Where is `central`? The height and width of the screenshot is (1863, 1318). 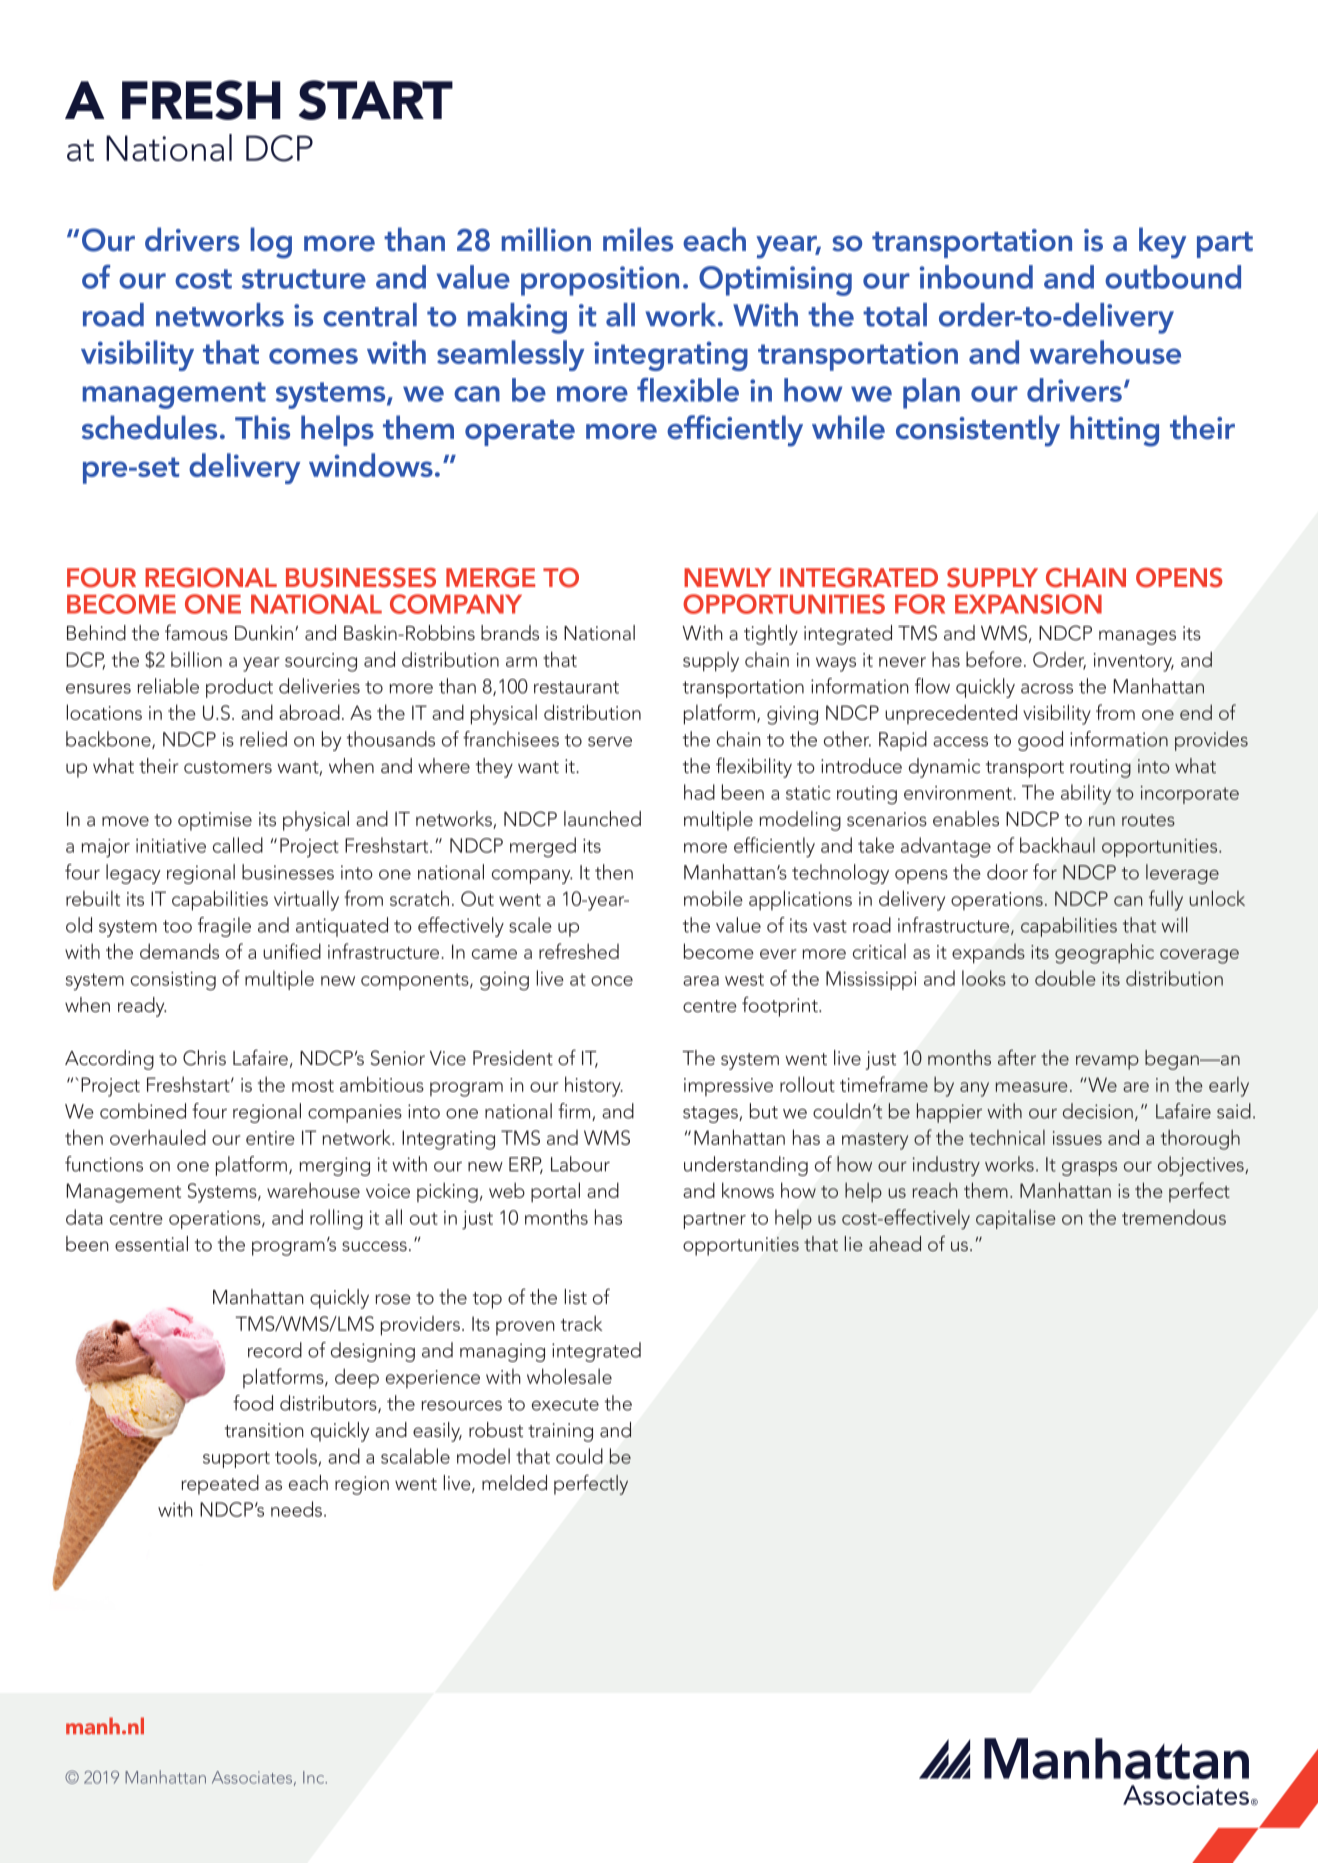
central is located at coordinates (370, 315).
